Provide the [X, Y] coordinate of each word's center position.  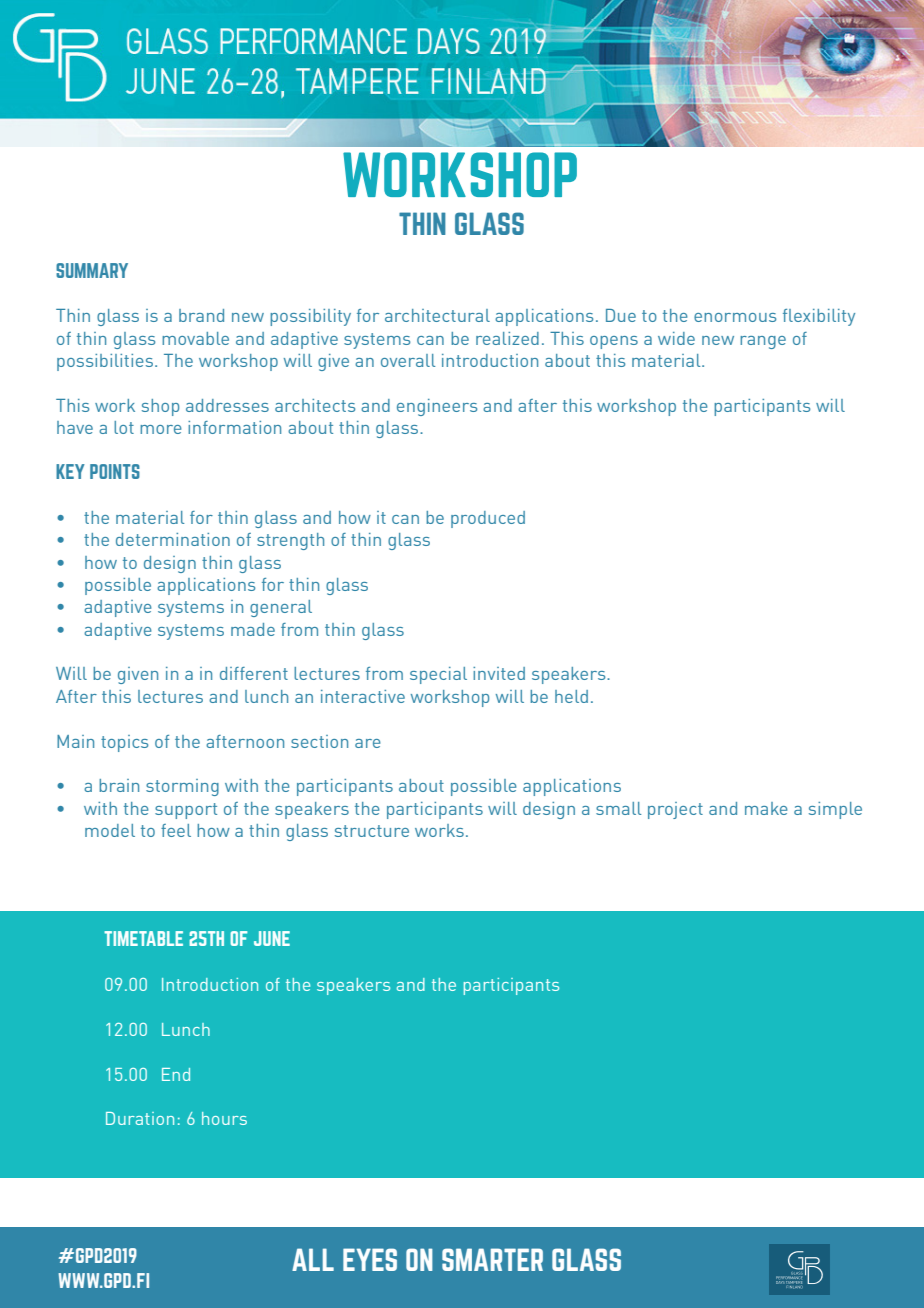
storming [182, 787]
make [766, 808]
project [675, 810]
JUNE [272, 938]
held [571, 696]
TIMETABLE [143, 938]
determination [173, 539]
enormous [735, 317]
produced [488, 519]
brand [201, 315]
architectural [437, 315]
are [368, 743]
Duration [140, 1118]
